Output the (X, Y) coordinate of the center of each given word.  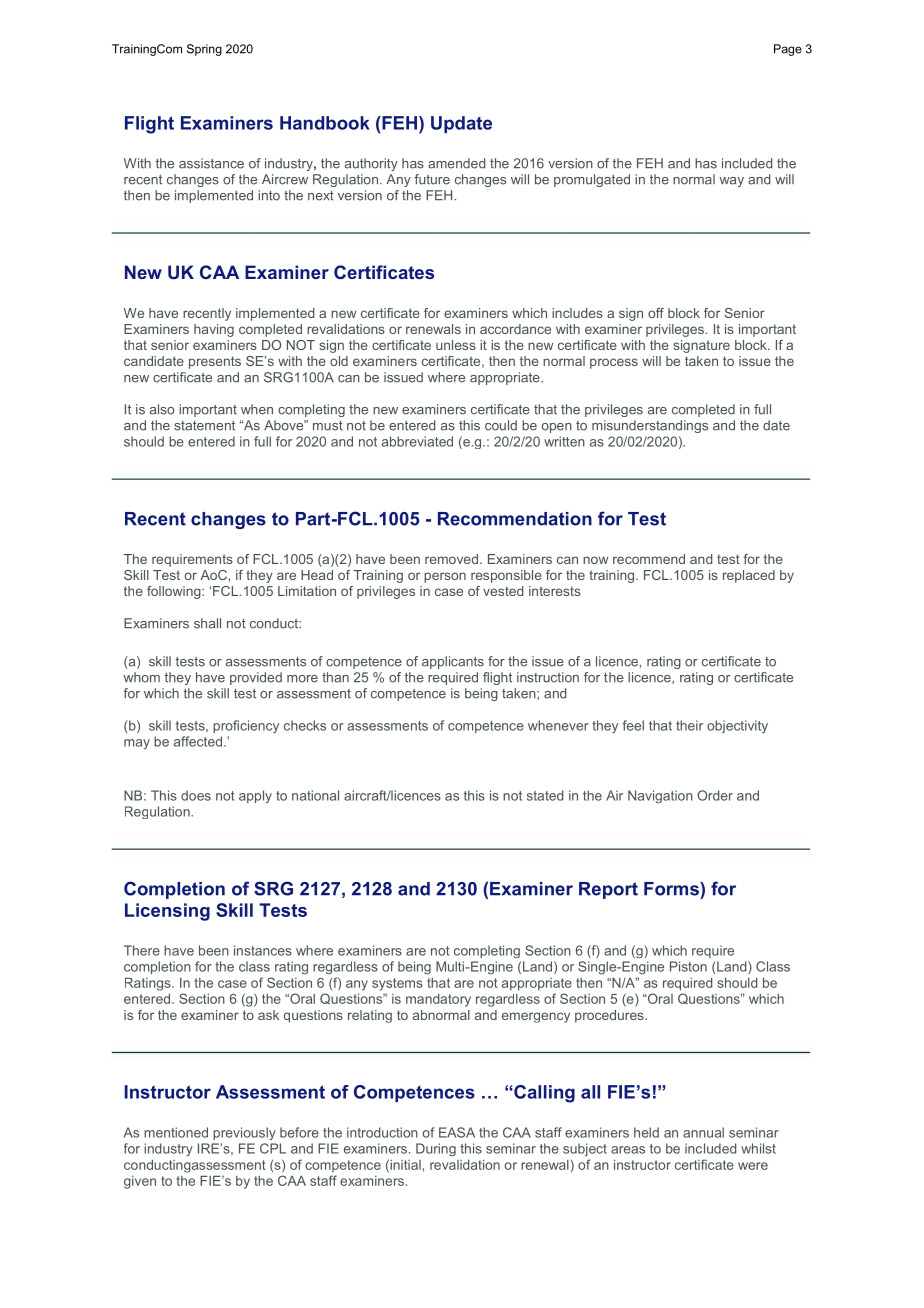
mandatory (438, 1000)
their (689, 725)
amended (456, 163)
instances (263, 950)
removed (451, 559)
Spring (204, 50)
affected (198, 741)
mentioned (176, 1132)
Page (788, 50)
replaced (749, 576)
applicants (453, 662)
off (656, 313)
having (214, 330)
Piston (688, 966)
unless (456, 345)
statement (204, 426)
